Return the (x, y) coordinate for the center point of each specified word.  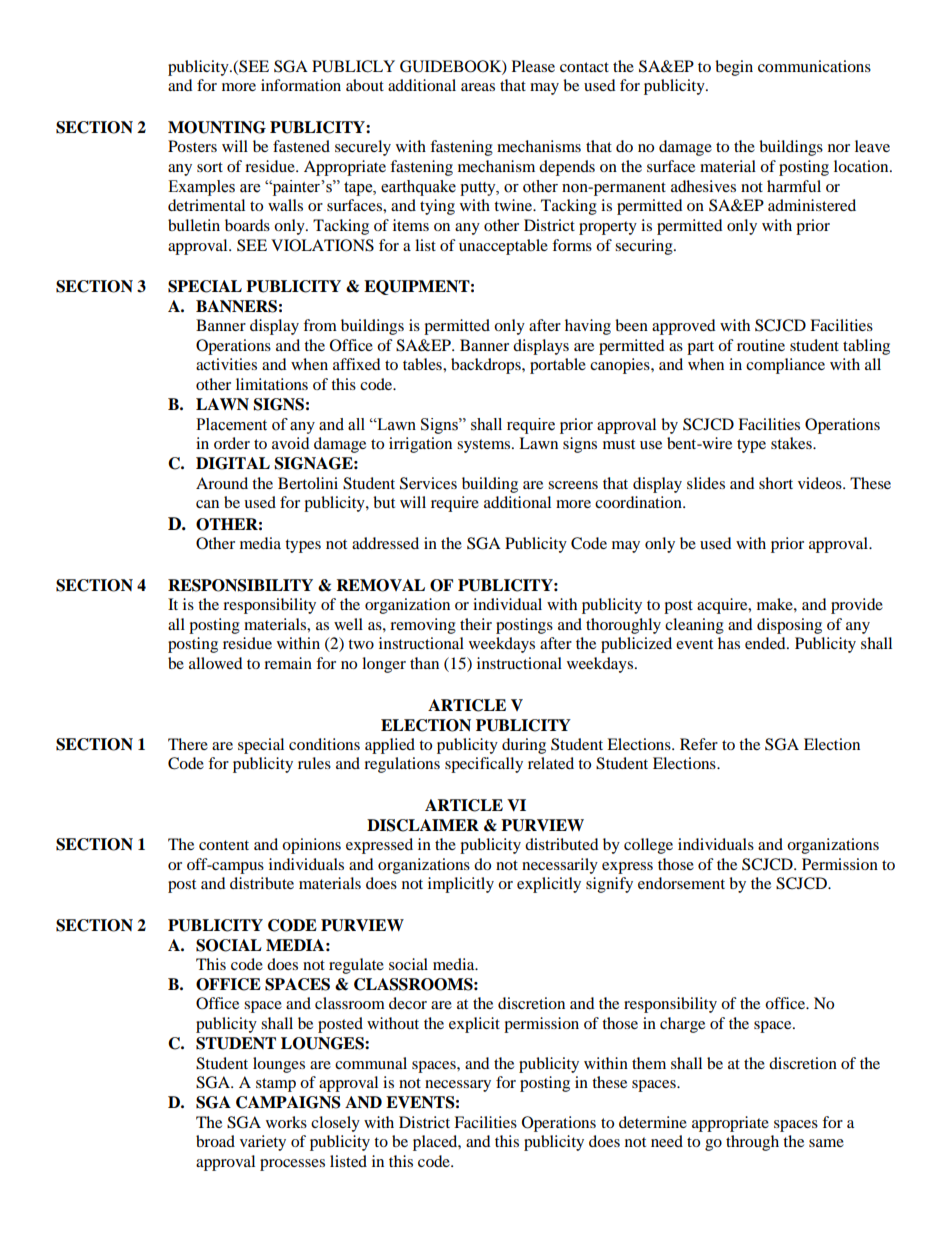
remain (288, 663)
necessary (458, 1086)
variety (263, 1143)
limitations (272, 384)
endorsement (681, 883)
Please (533, 66)
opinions (311, 846)
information (301, 85)
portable (558, 366)
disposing (789, 626)
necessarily (560, 866)
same (826, 1143)
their (476, 624)
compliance (785, 366)
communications (814, 66)
